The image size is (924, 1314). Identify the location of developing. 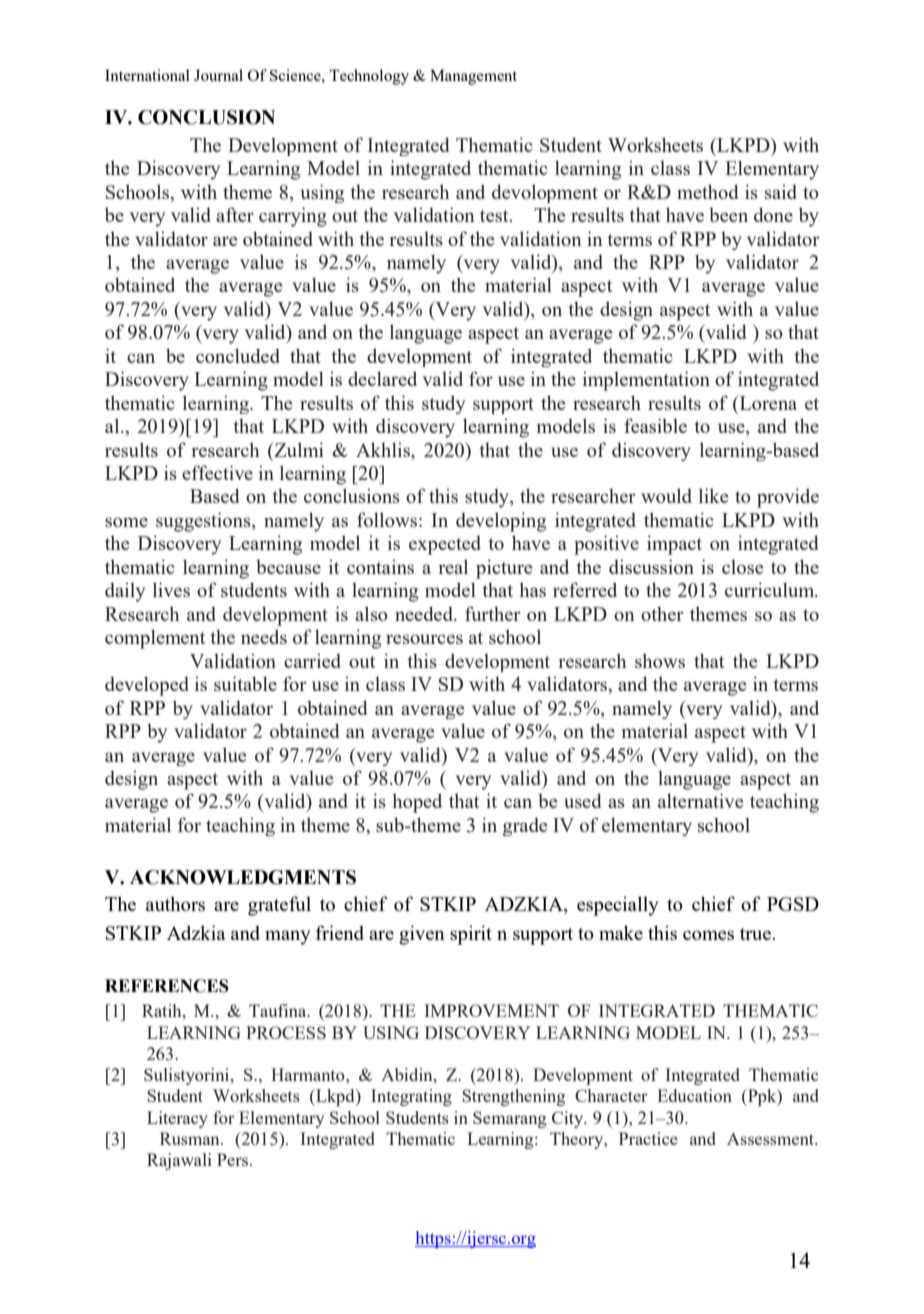
(501, 522).
